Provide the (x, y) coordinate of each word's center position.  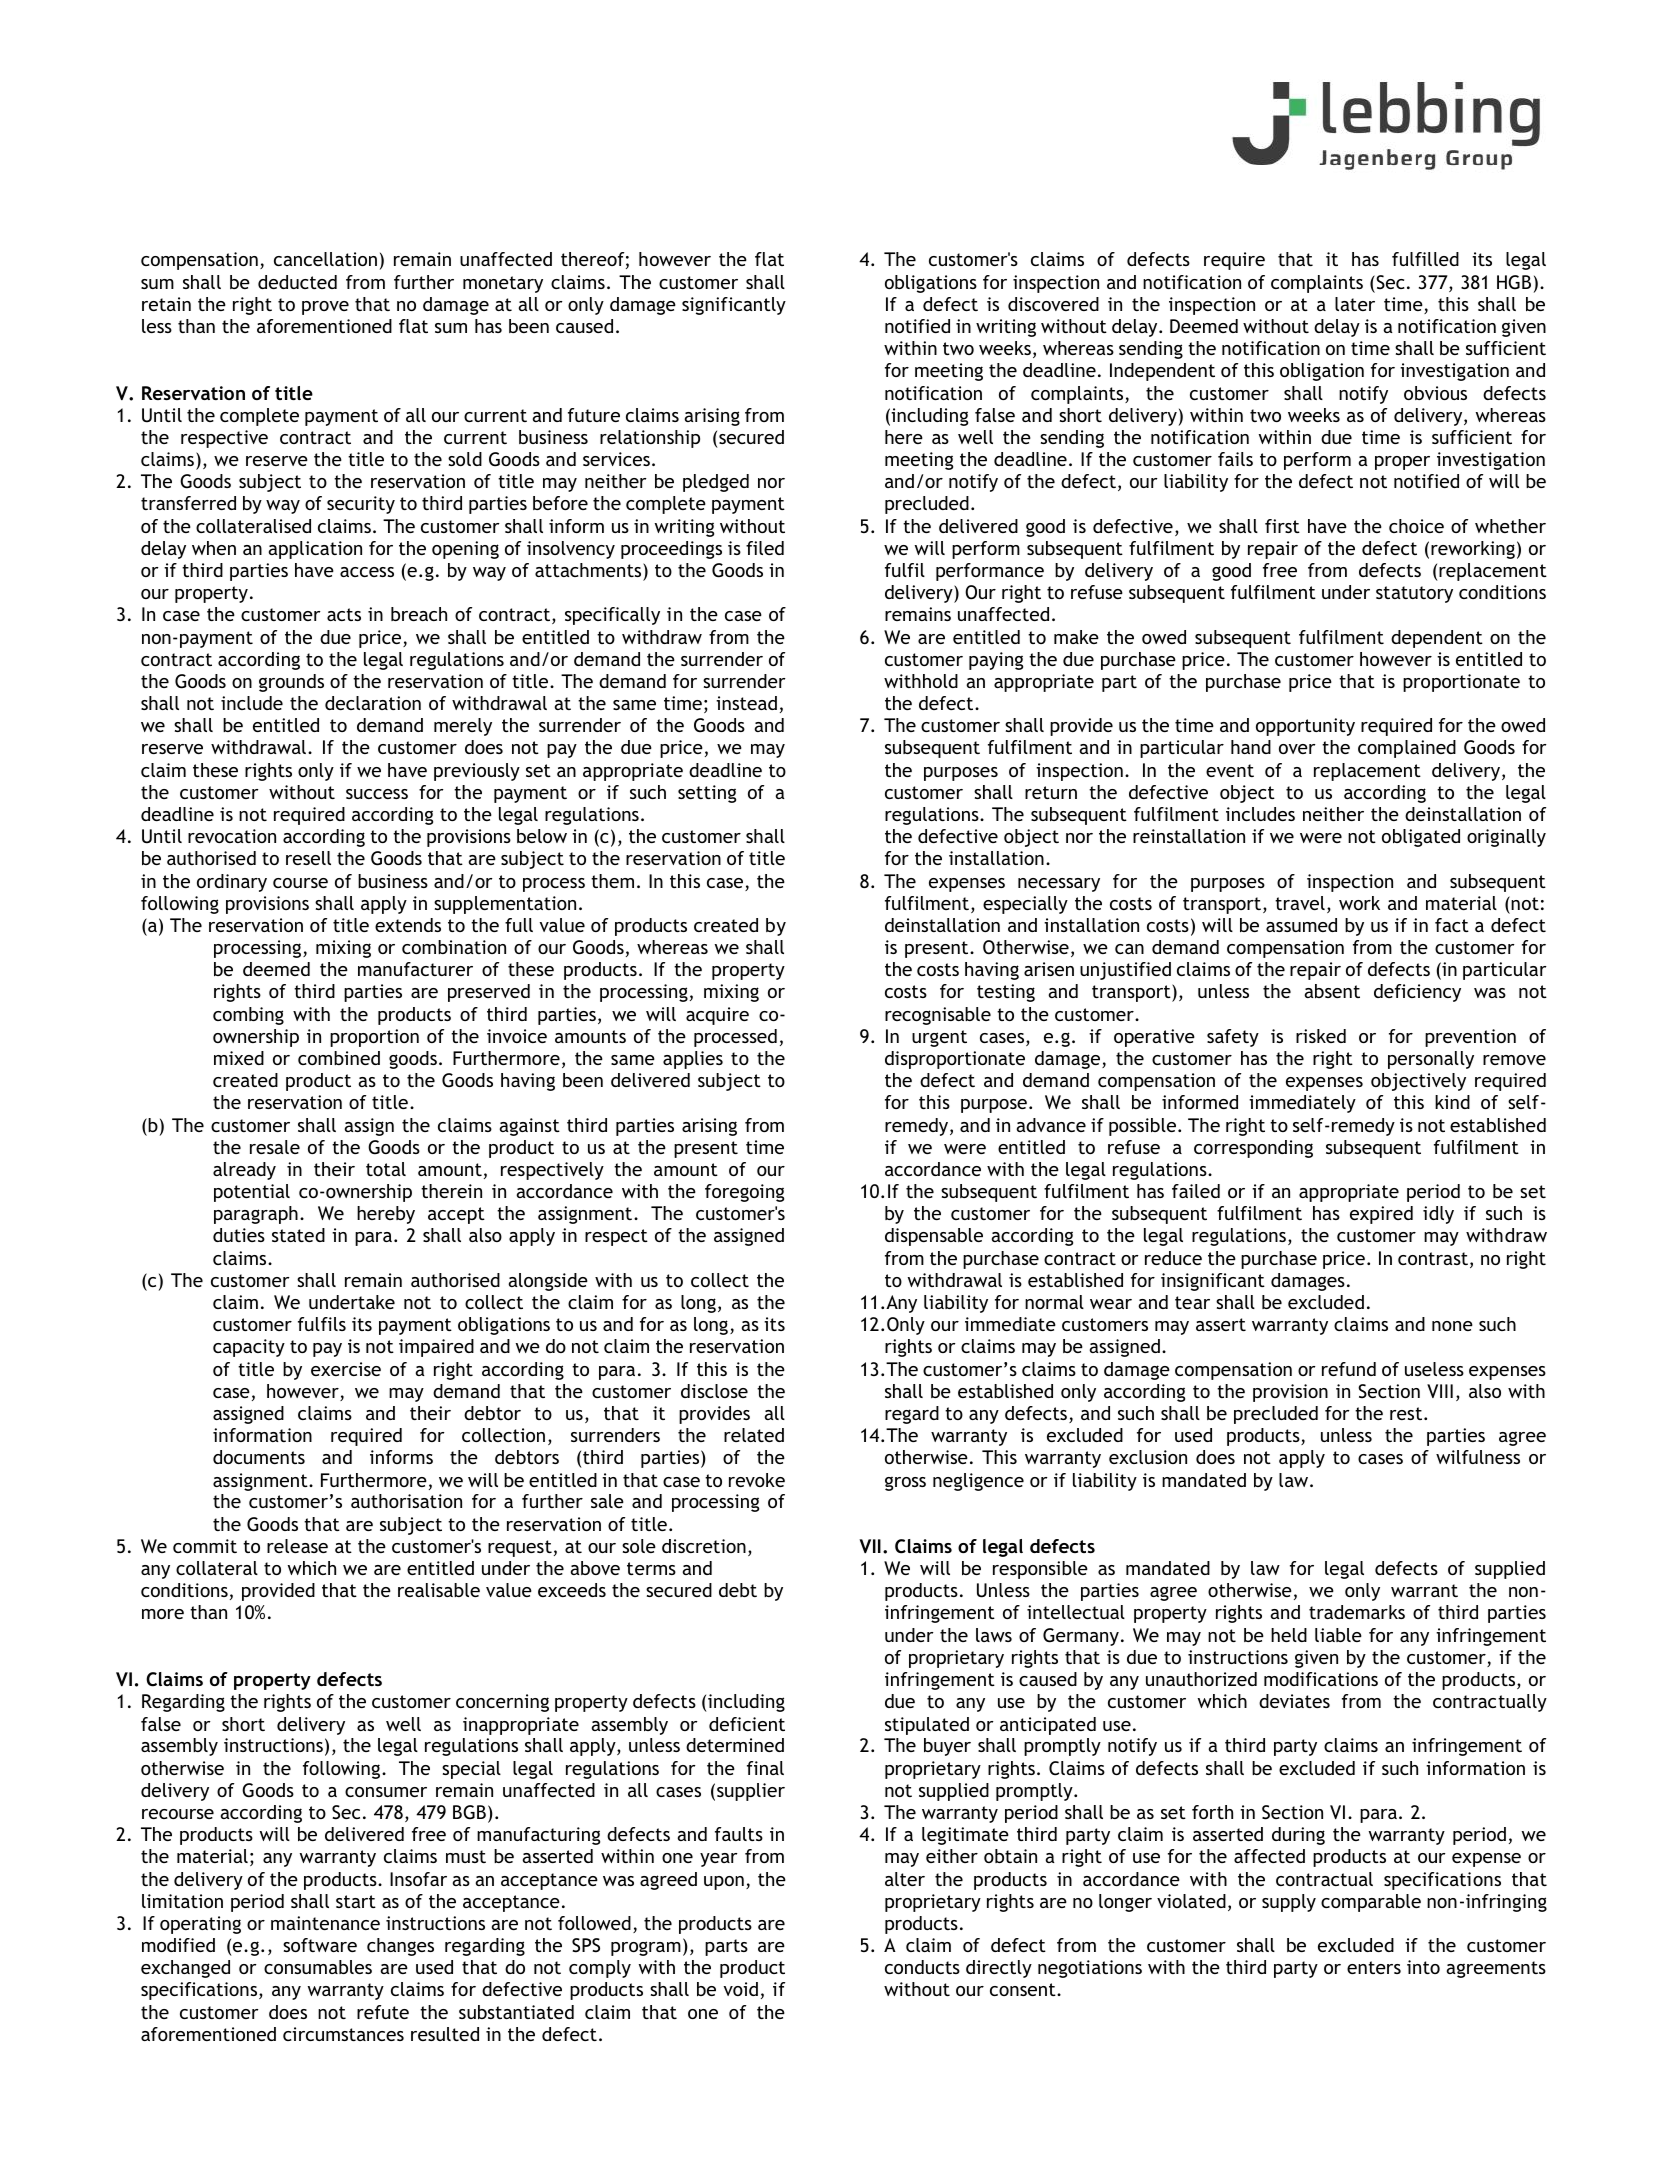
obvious (1435, 393)
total (386, 1169)
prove (325, 308)
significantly (734, 306)
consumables (318, 1967)
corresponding (1253, 1149)
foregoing (744, 1193)
